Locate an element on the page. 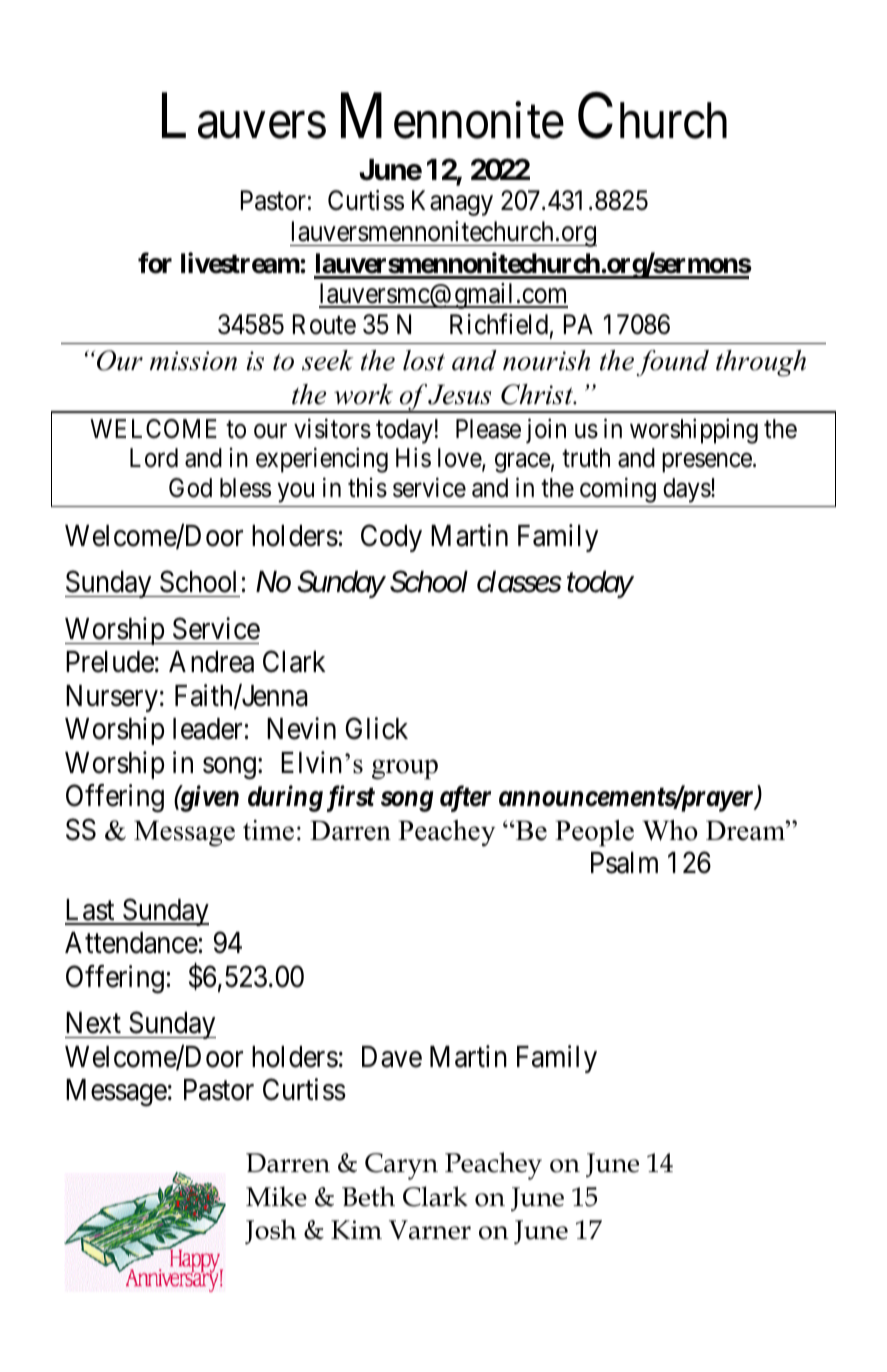 Image resolution: width=887 pixels, height=1372 pixels. Who is located at coordinates (670, 830).
